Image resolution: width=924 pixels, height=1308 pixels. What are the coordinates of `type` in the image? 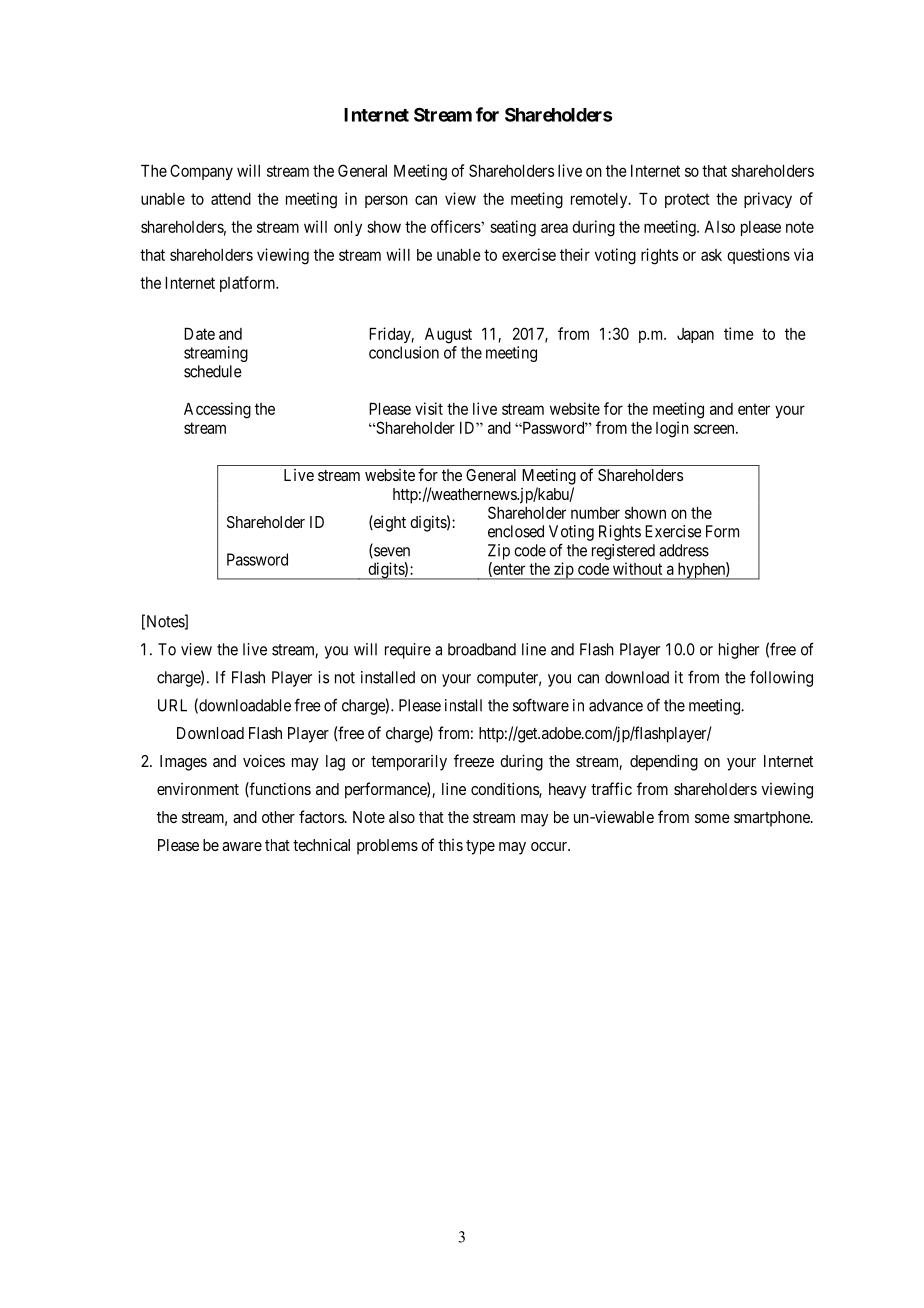 It's located at (480, 847).
